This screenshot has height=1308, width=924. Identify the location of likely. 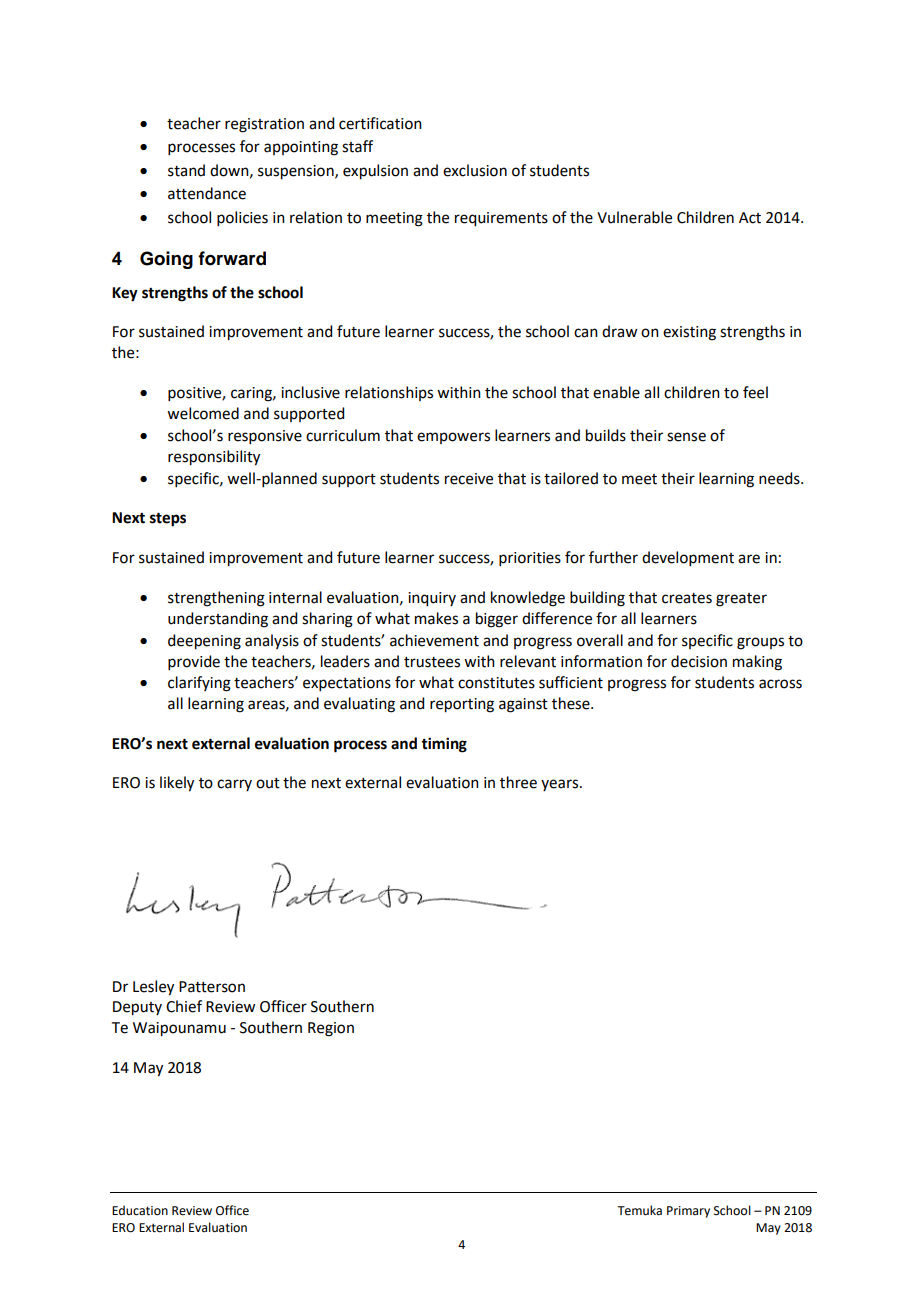
(177, 784).
